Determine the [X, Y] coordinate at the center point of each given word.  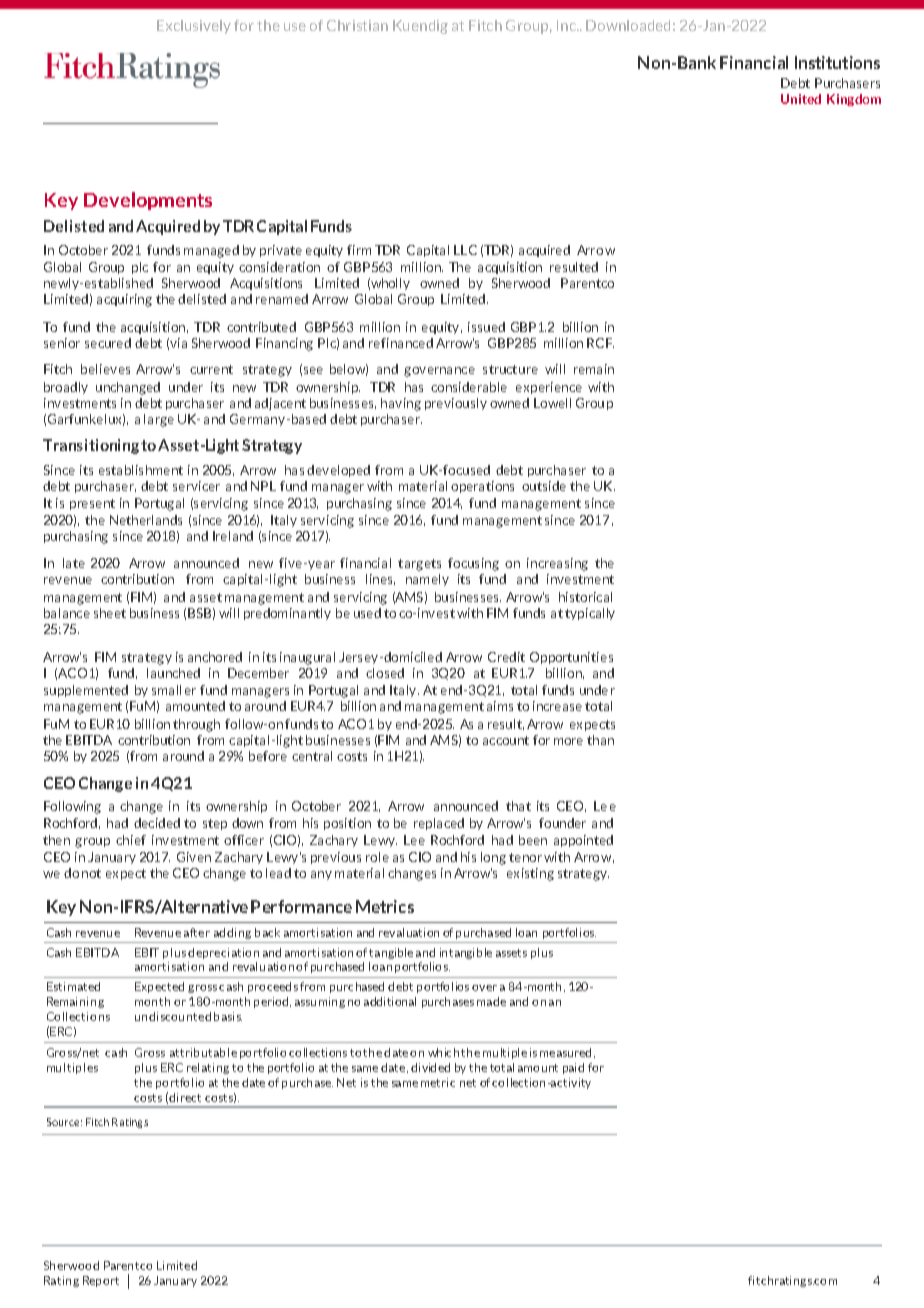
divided [430, 1067]
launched [173, 673]
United [801, 99]
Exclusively [194, 27]
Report [101, 1281]
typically [590, 614]
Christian [357, 25]
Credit [506, 657]
